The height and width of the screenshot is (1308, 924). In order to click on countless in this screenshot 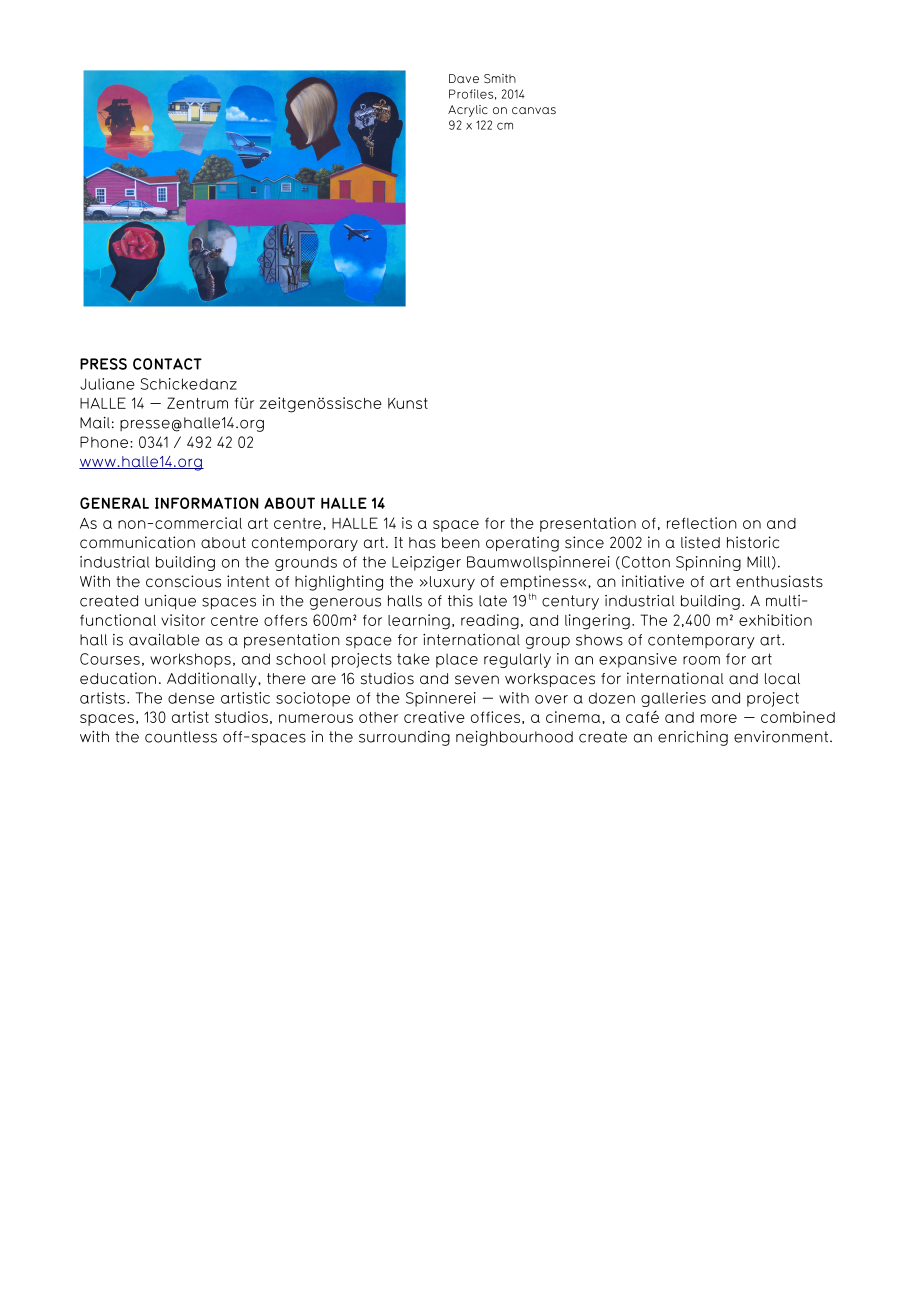, I will do `click(181, 737)`.
